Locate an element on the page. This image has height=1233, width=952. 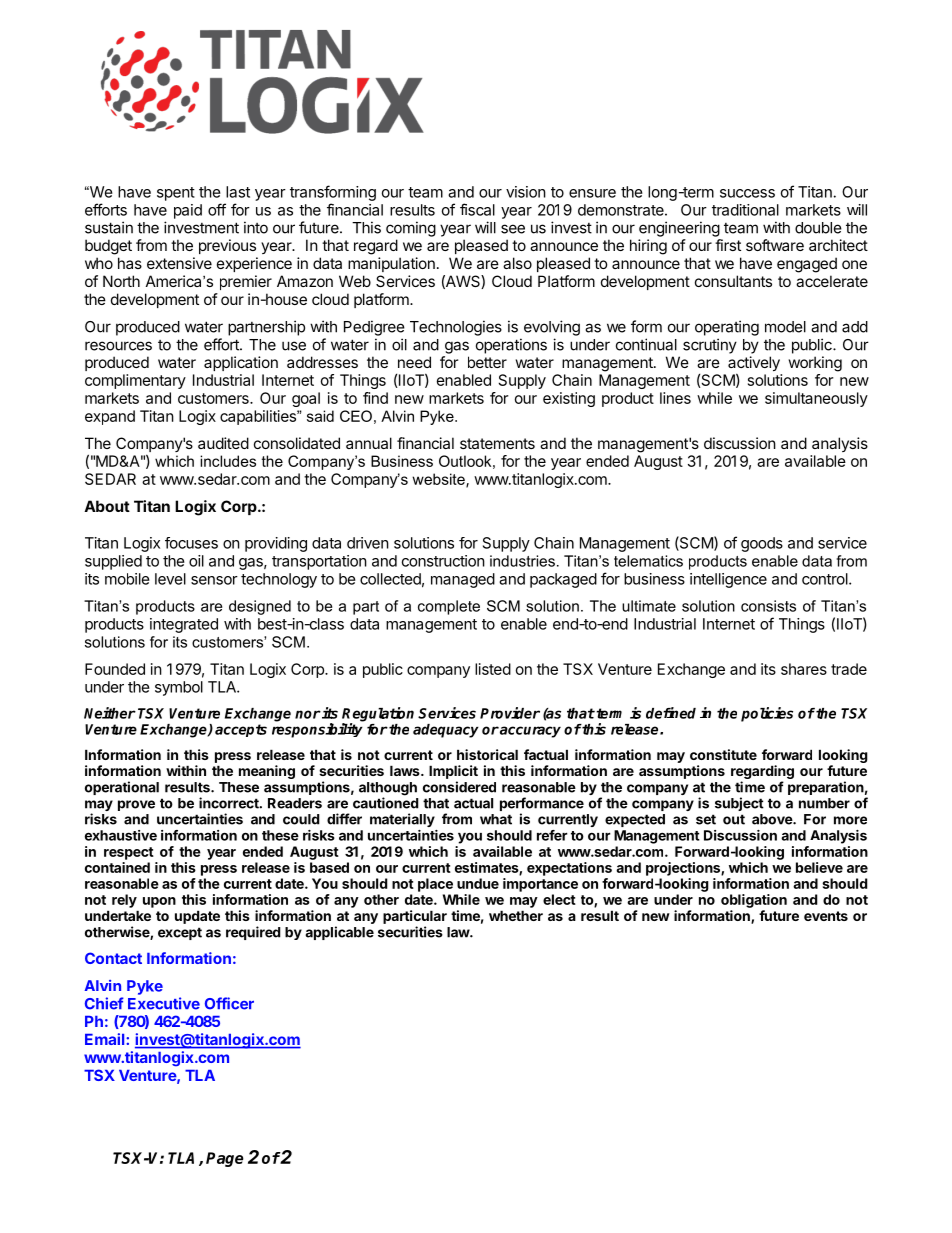
listed is located at coordinates (493, 669).
